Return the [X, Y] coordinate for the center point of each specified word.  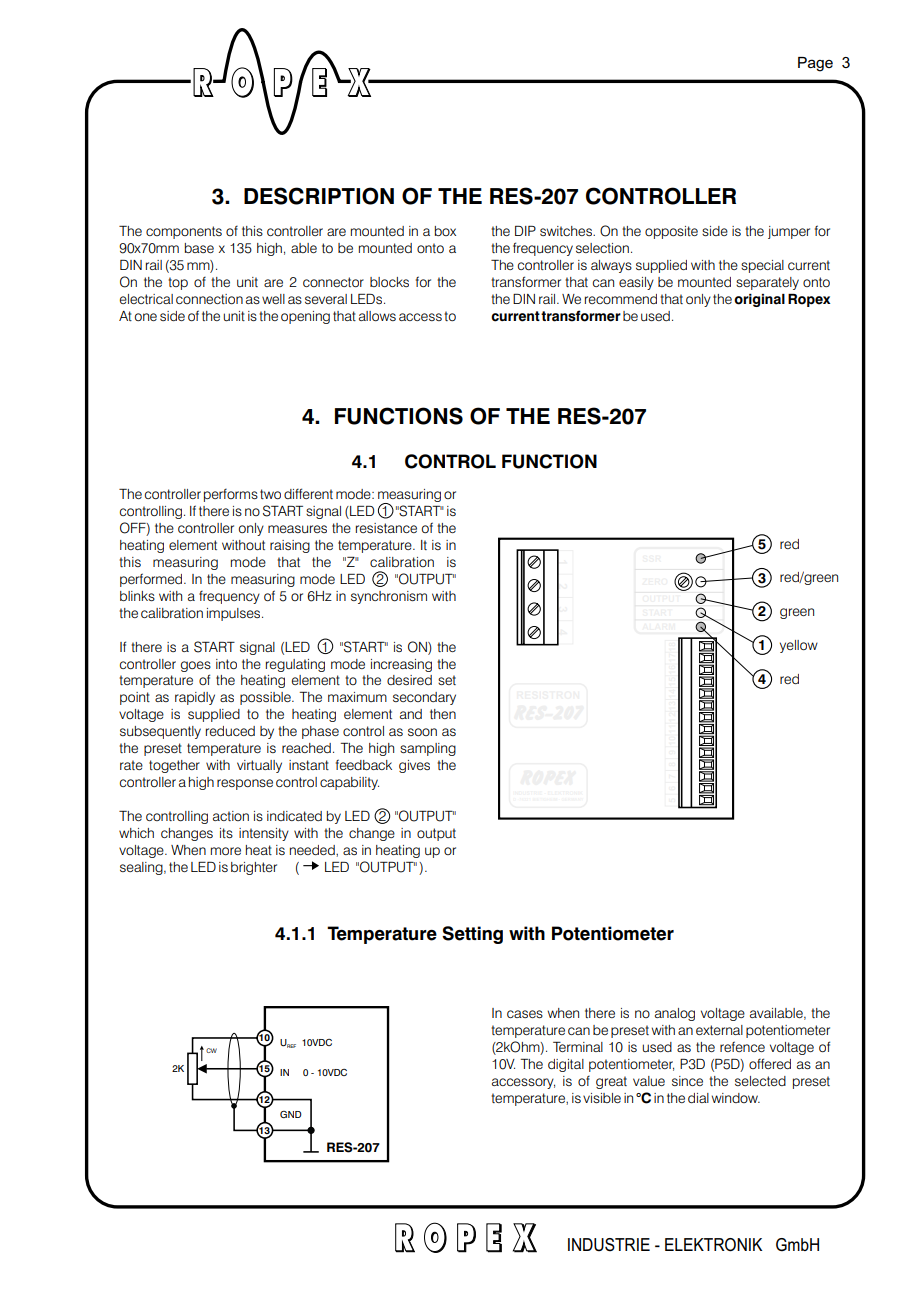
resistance [386, 528]
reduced [230, 731]
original [759, 300]
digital [566, 1065]
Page [815, 64]
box [445, 231]
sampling [428, 749]
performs [231, 495]
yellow [799, 646]
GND [291, 1114]
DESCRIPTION [319, 196]
